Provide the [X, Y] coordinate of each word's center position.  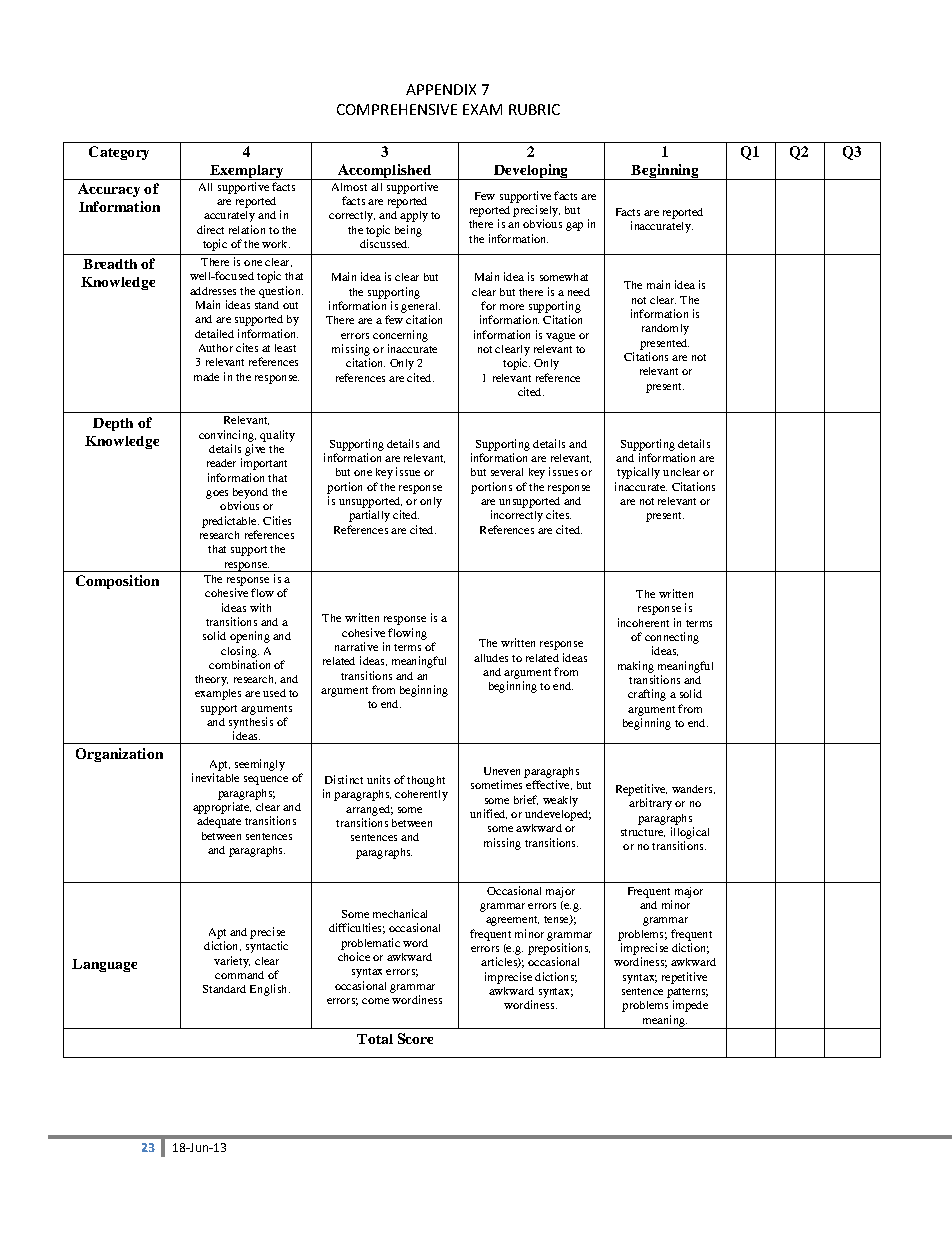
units [378, 779]
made [206, 377]
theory [211, 680]
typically [638, 473]
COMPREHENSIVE [397, 109]
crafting [647, 695]
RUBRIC [534, 109]
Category [119, 153]
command [239, 975]
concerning [400, 336]
